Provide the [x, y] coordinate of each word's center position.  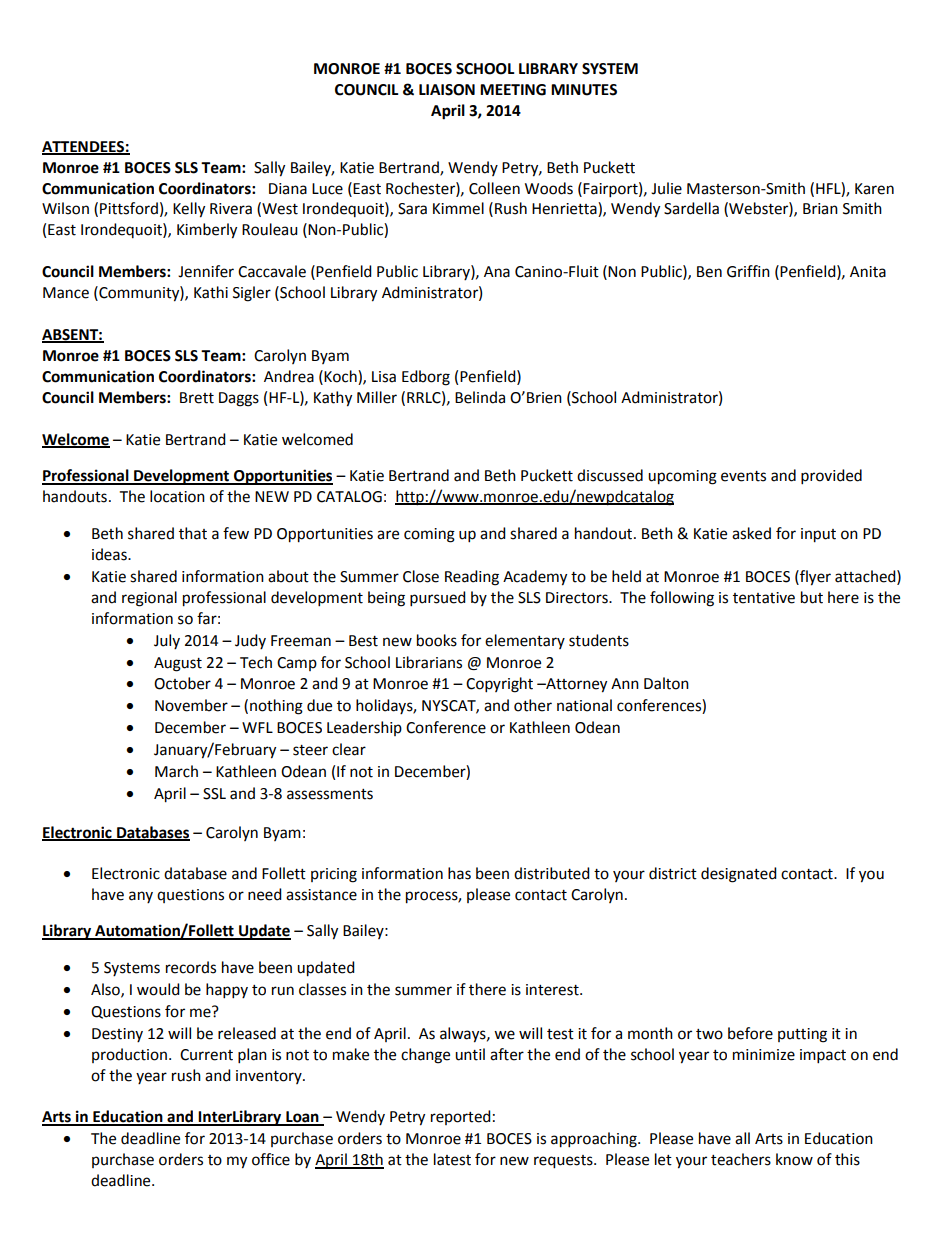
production [129, 1055]
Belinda [480, 397]
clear [349, 749]
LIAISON [447, 90]
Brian [820, 209]
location [177, 496]
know [794, 1159]
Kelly [189, 210]
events [743, 476]
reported [461, 1117]
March [176, 771]
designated [739, 875]
